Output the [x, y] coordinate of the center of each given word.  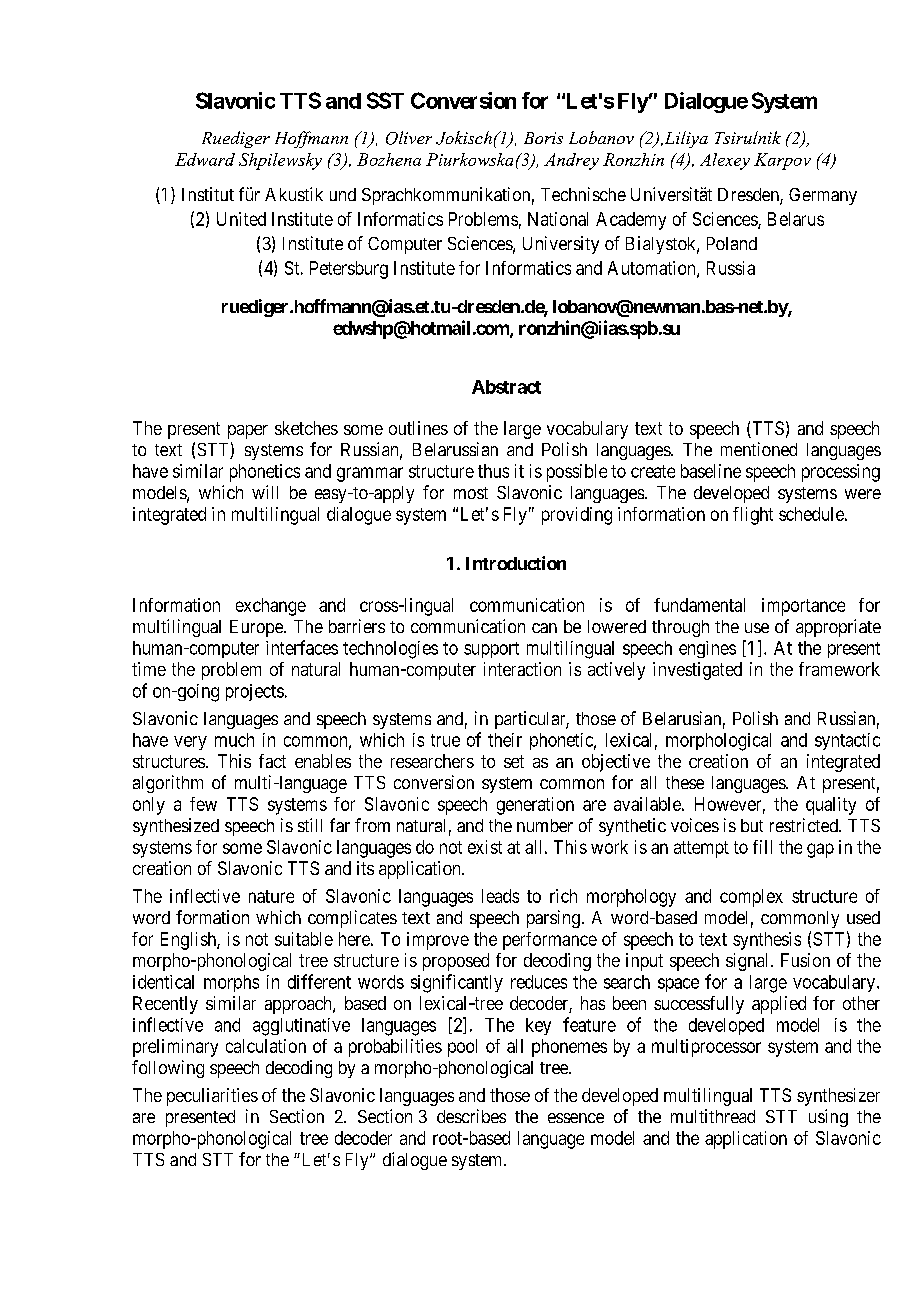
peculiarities [212, 1097]
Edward [205, 159]
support [491, 650]
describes [471, 1116]
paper [248, 432]
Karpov [782, 161]
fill [762, 847]
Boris [543, 138]
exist [485, 847]
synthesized [176, 827]
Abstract [506, 387]
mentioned [759, 449]
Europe [257, 628]
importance [803, 607]
